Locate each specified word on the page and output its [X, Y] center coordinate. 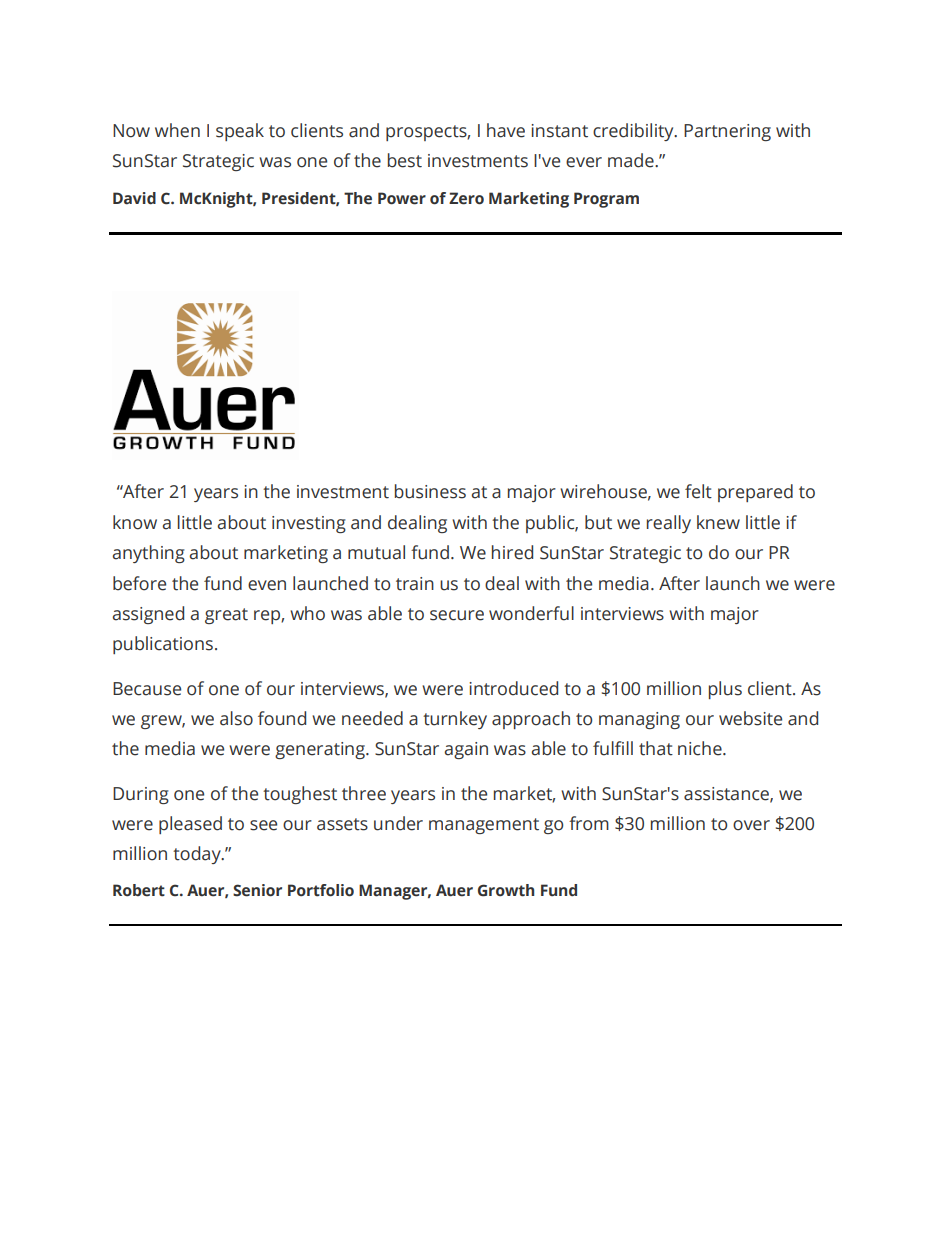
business [430, 491]
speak [240, 132]
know [135, 522]
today [198, 855]
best [405, 160]
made [632, 160]
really [669, 524]
